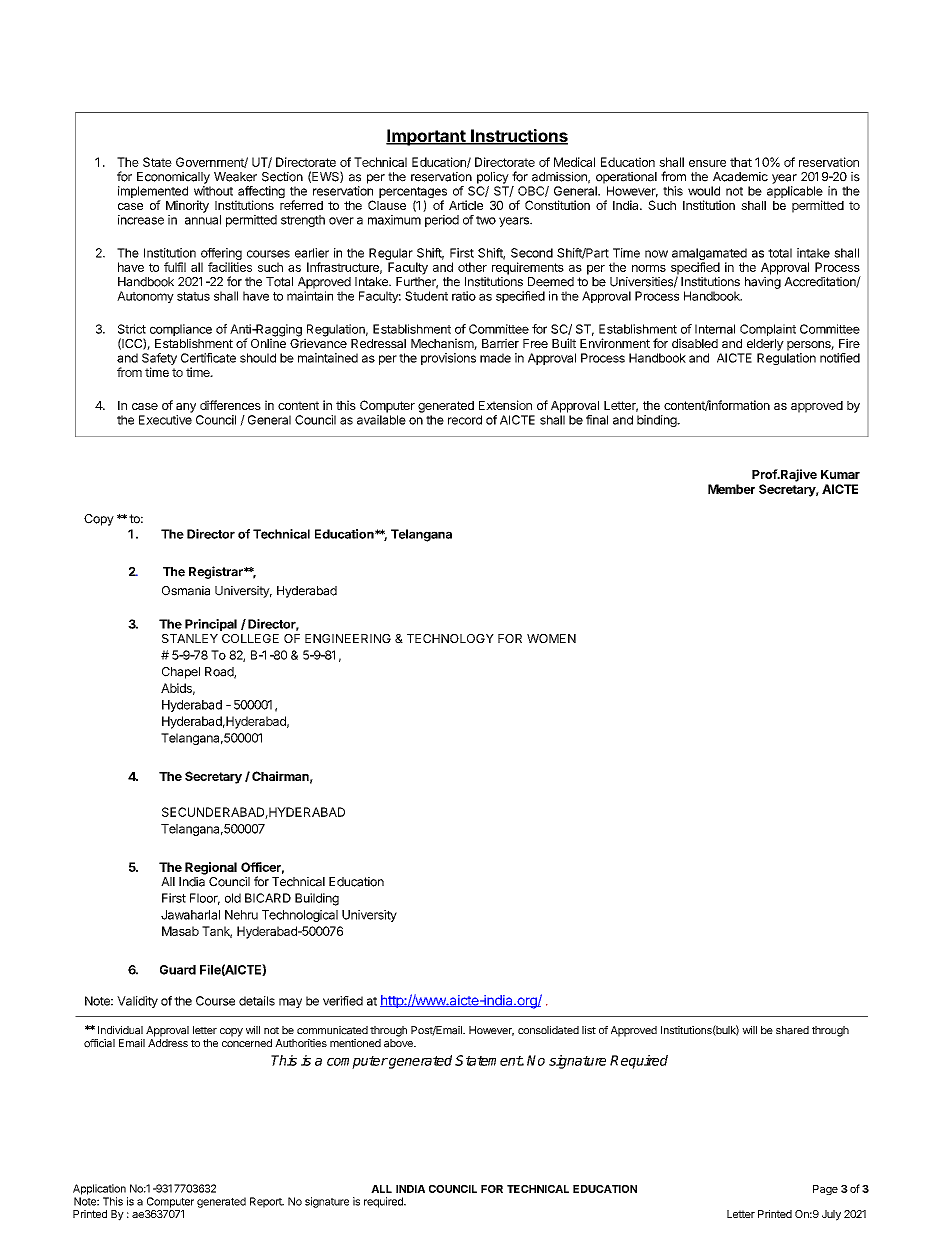 This image has height=1233, width=952. I want to click on Article, so click(466, 205).
